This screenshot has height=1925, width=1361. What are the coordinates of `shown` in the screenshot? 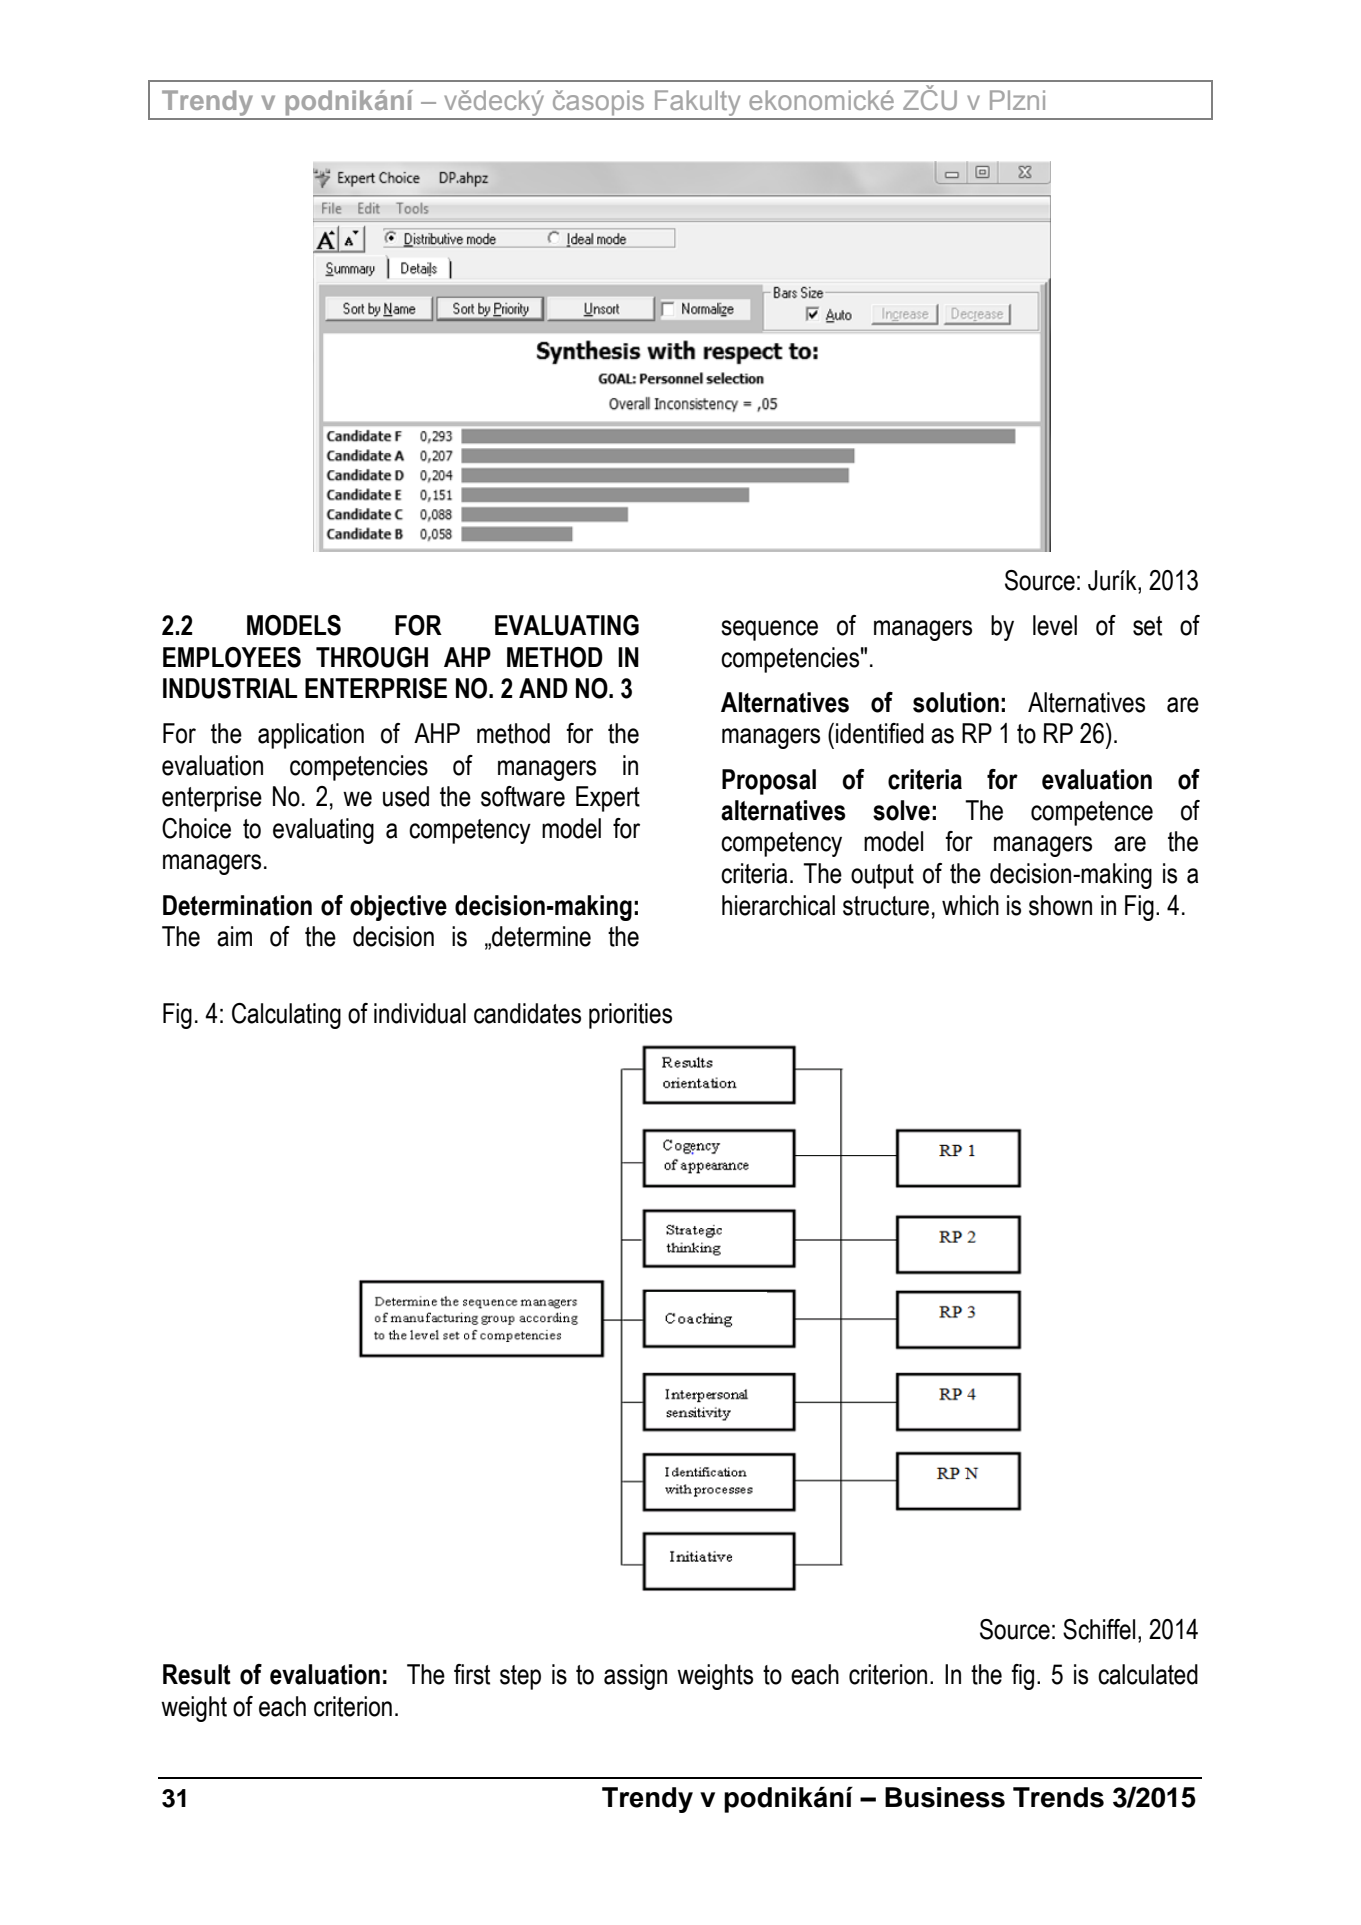 It's located at (1060, 905).
